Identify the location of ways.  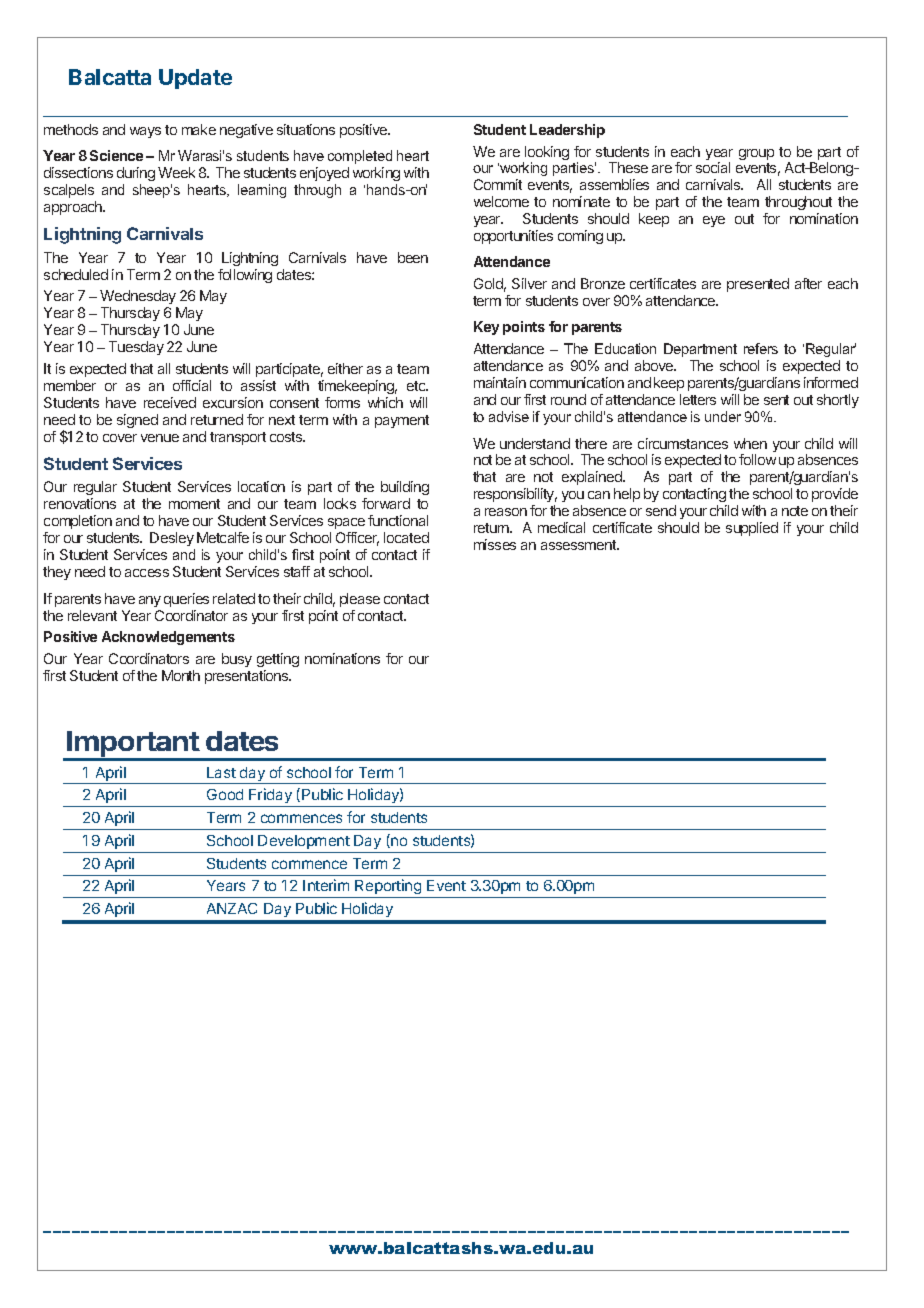
(145, 132).
